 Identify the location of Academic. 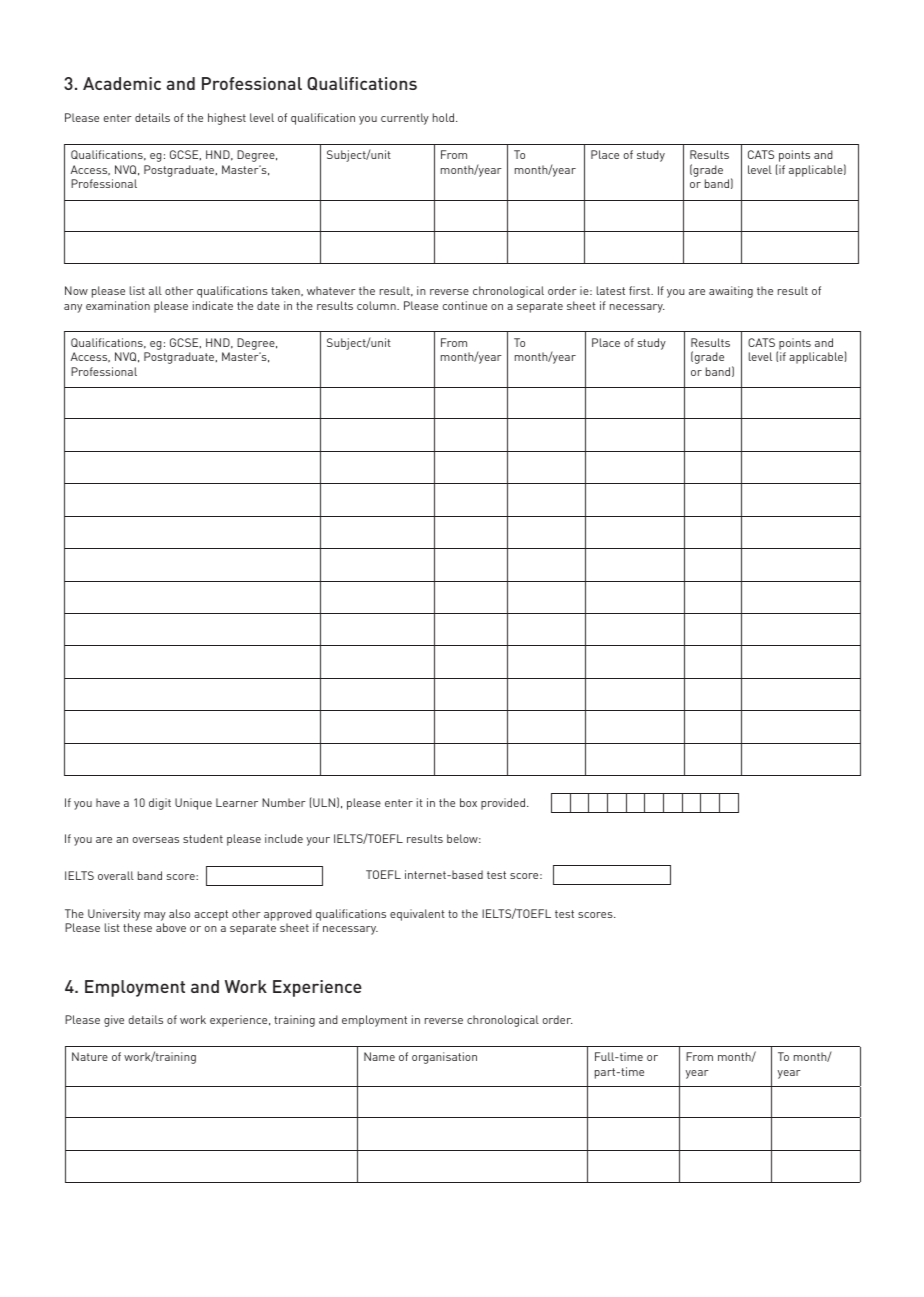
(122, 83).
